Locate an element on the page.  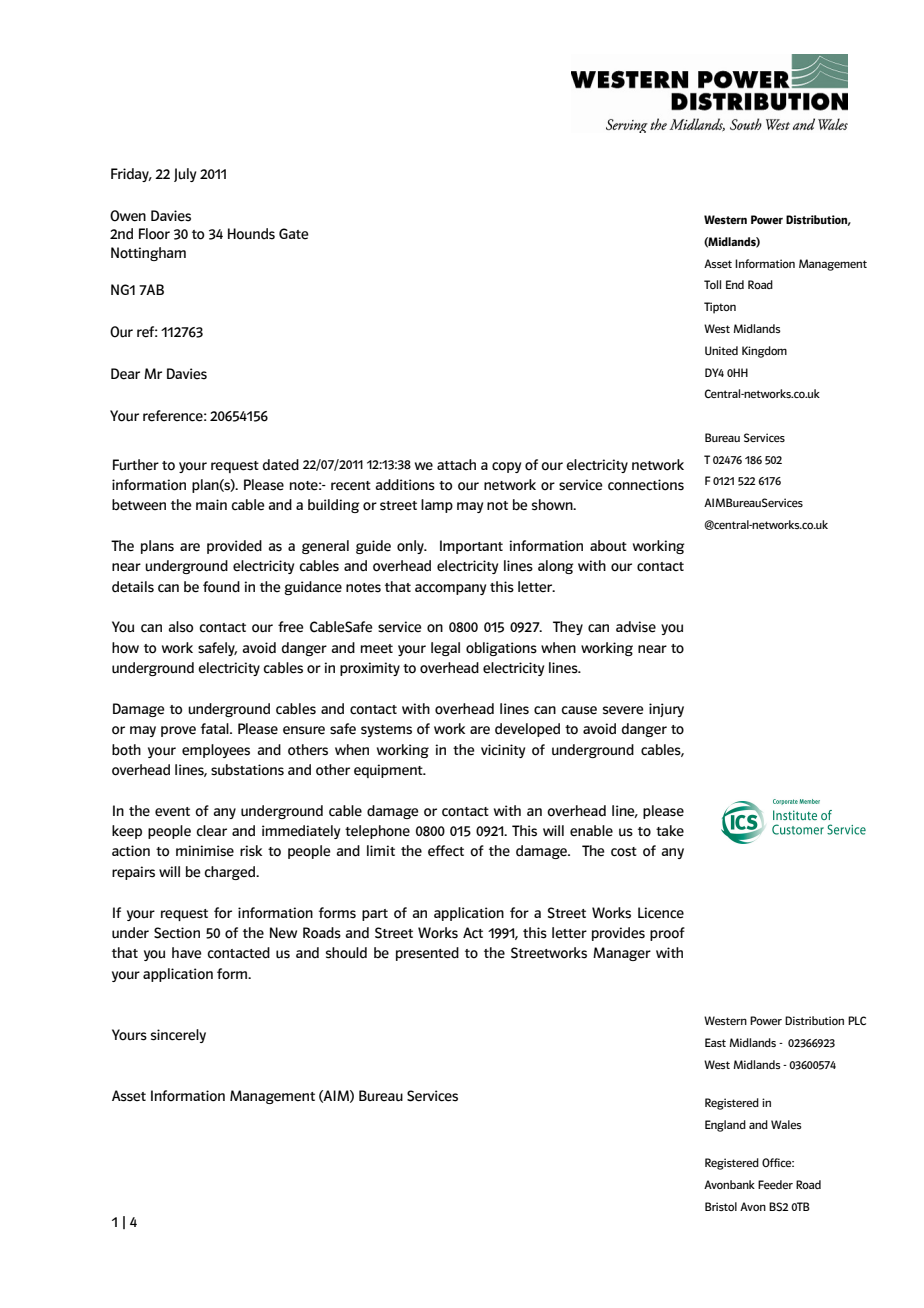
obligations is located at coordinates (501, 649).
